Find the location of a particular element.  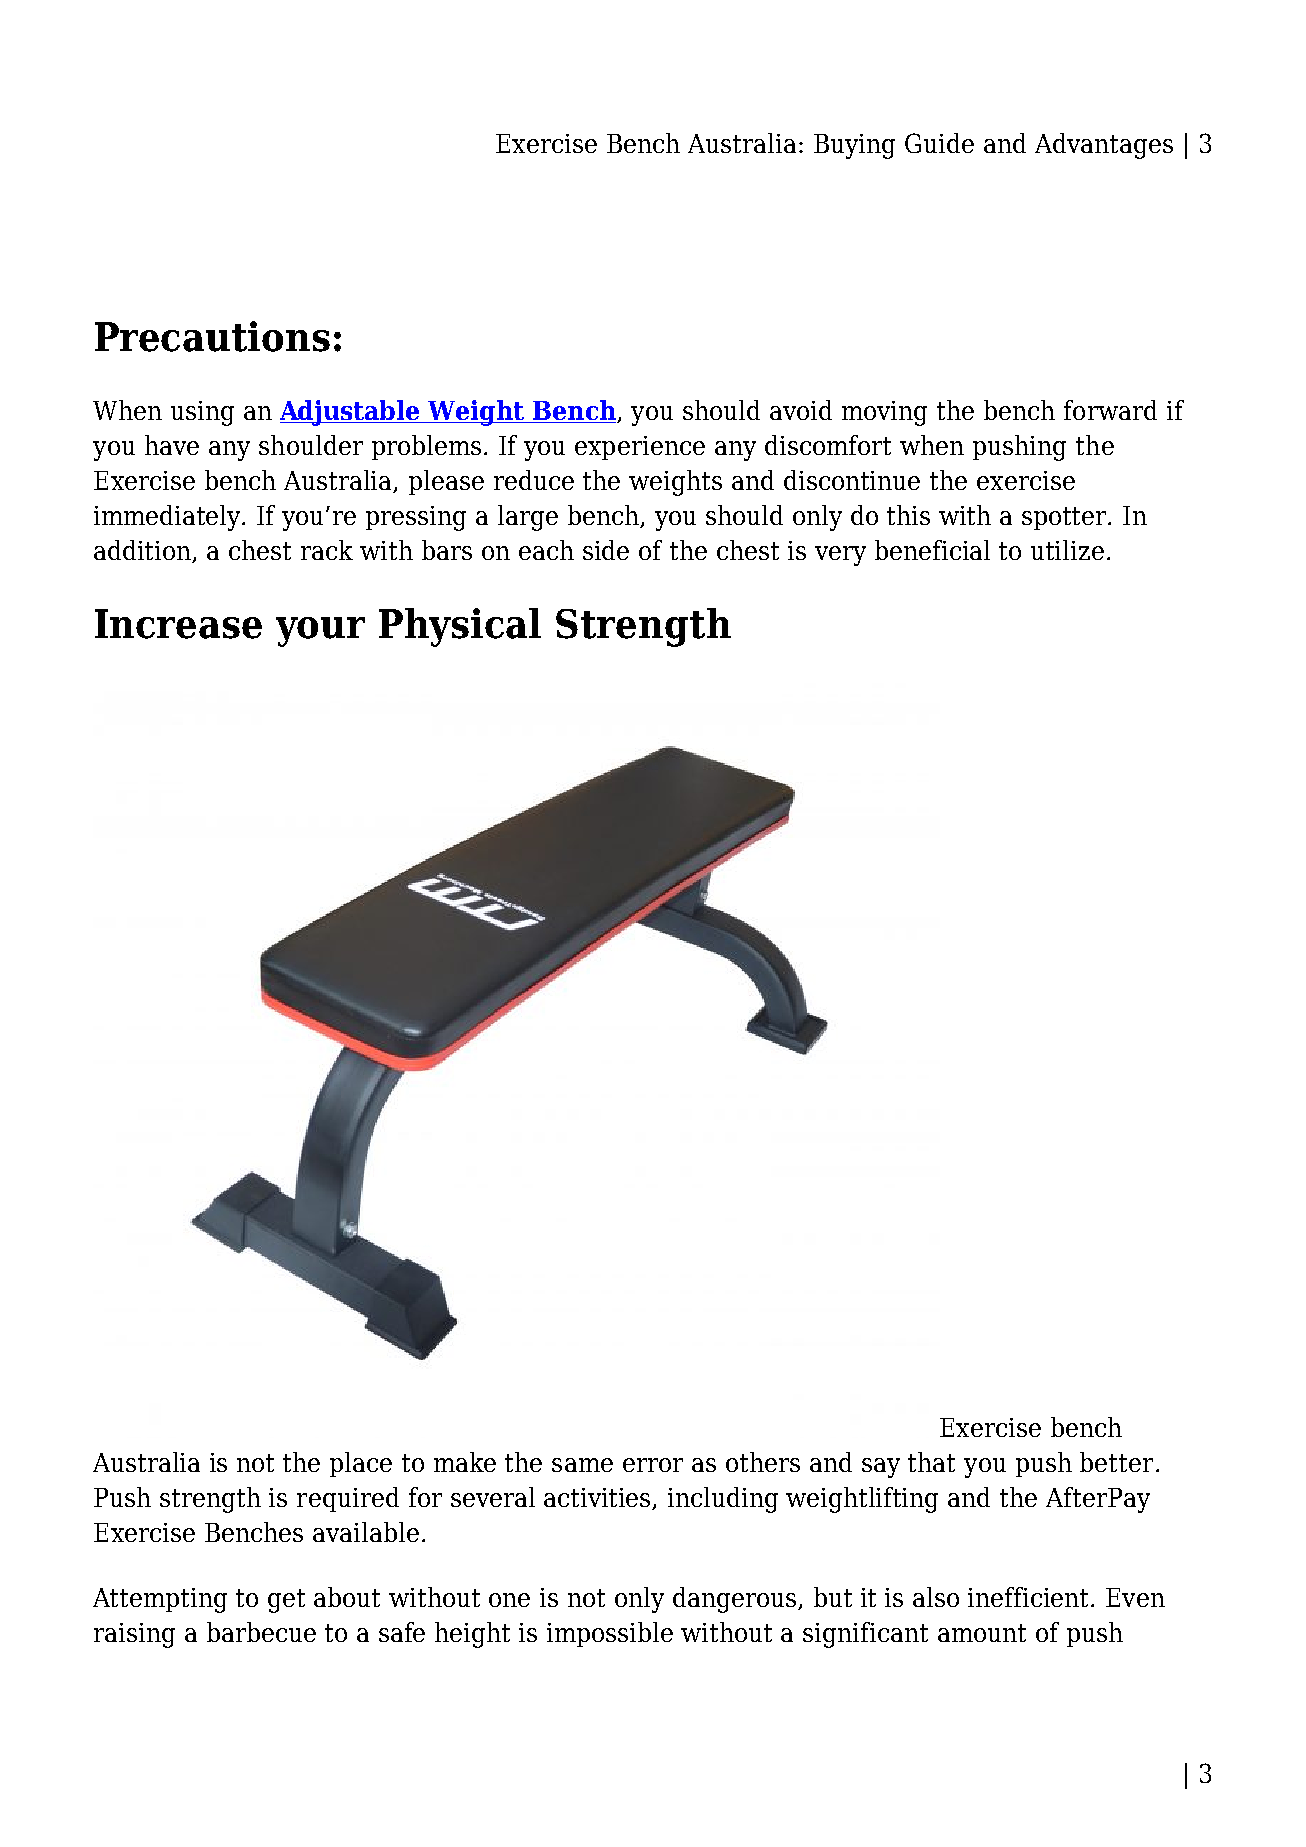

Precautions is located at coordinates (212, 336).
